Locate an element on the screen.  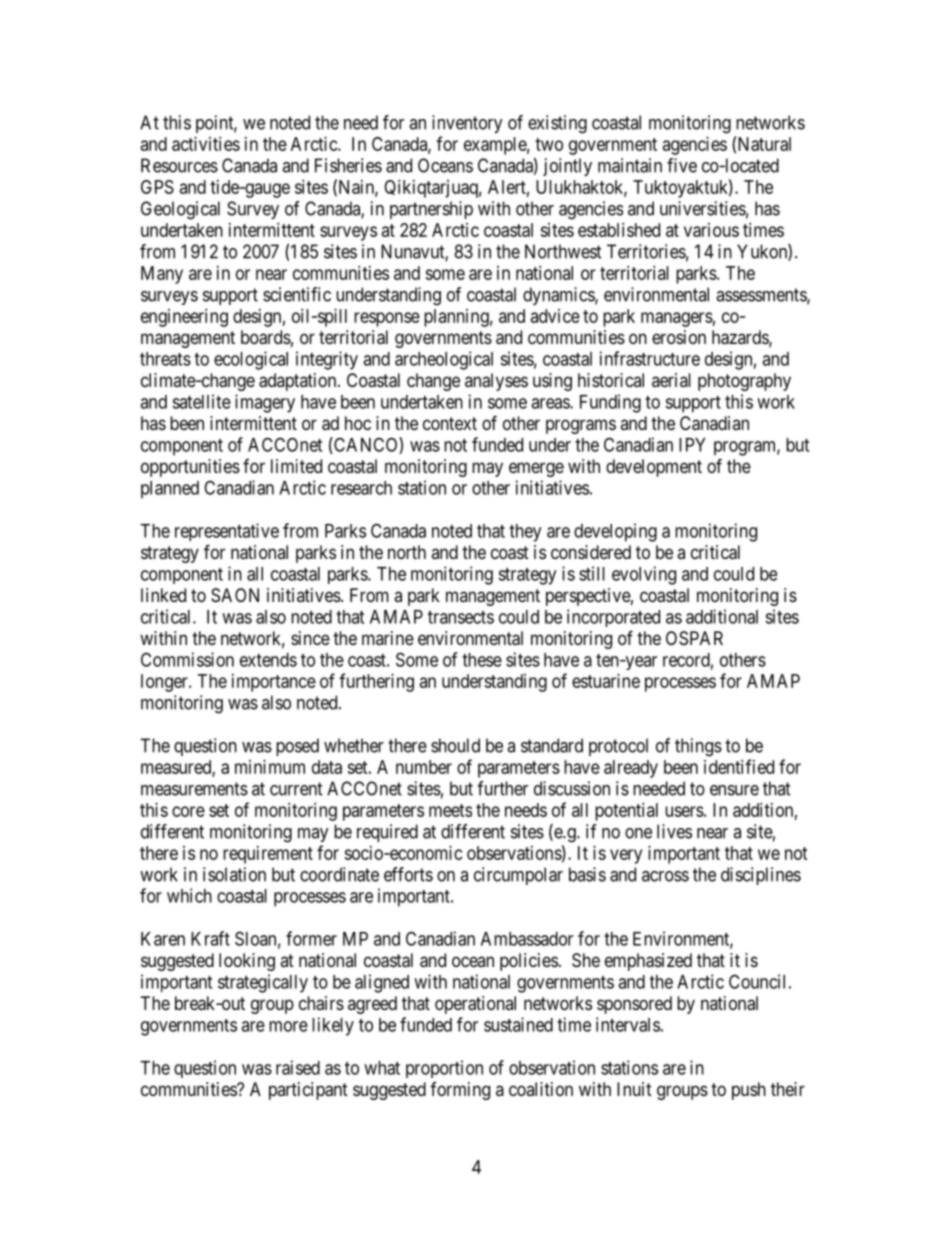
context is located at coordinates (450, 423).
